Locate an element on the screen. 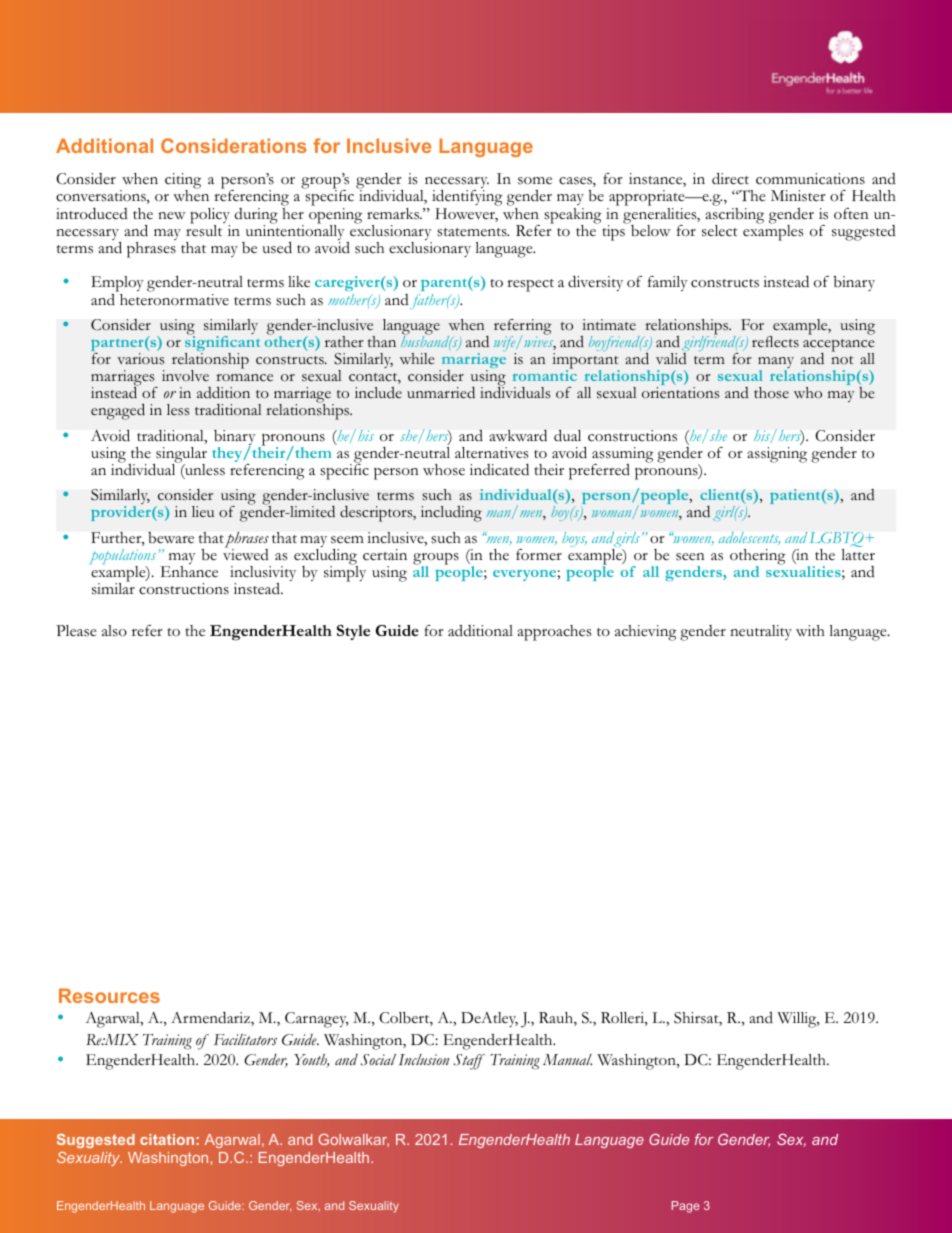 This screenshot has height=1233, width=952. Page is located at coordinates (686, 1207).
